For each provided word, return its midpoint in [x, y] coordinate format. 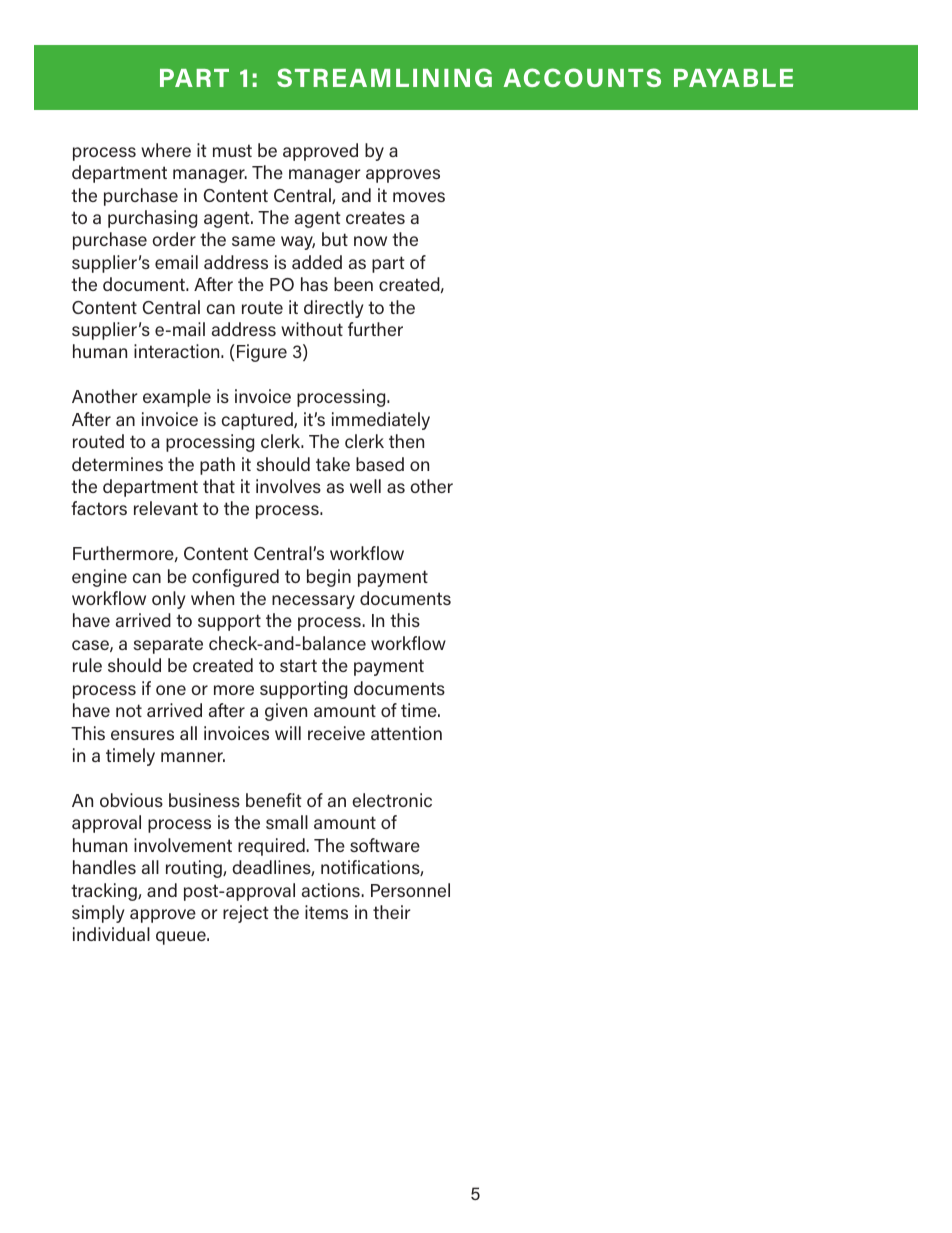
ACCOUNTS [582, 77]
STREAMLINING [384, 77]
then [406, 441]
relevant [166, 508]
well [365, 486]
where [166, 150]
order [174, 239]
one [171, 690]
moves [419, 197]
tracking [105, 892]
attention [406, 733]
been [353, 284]
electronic [392, 800]
